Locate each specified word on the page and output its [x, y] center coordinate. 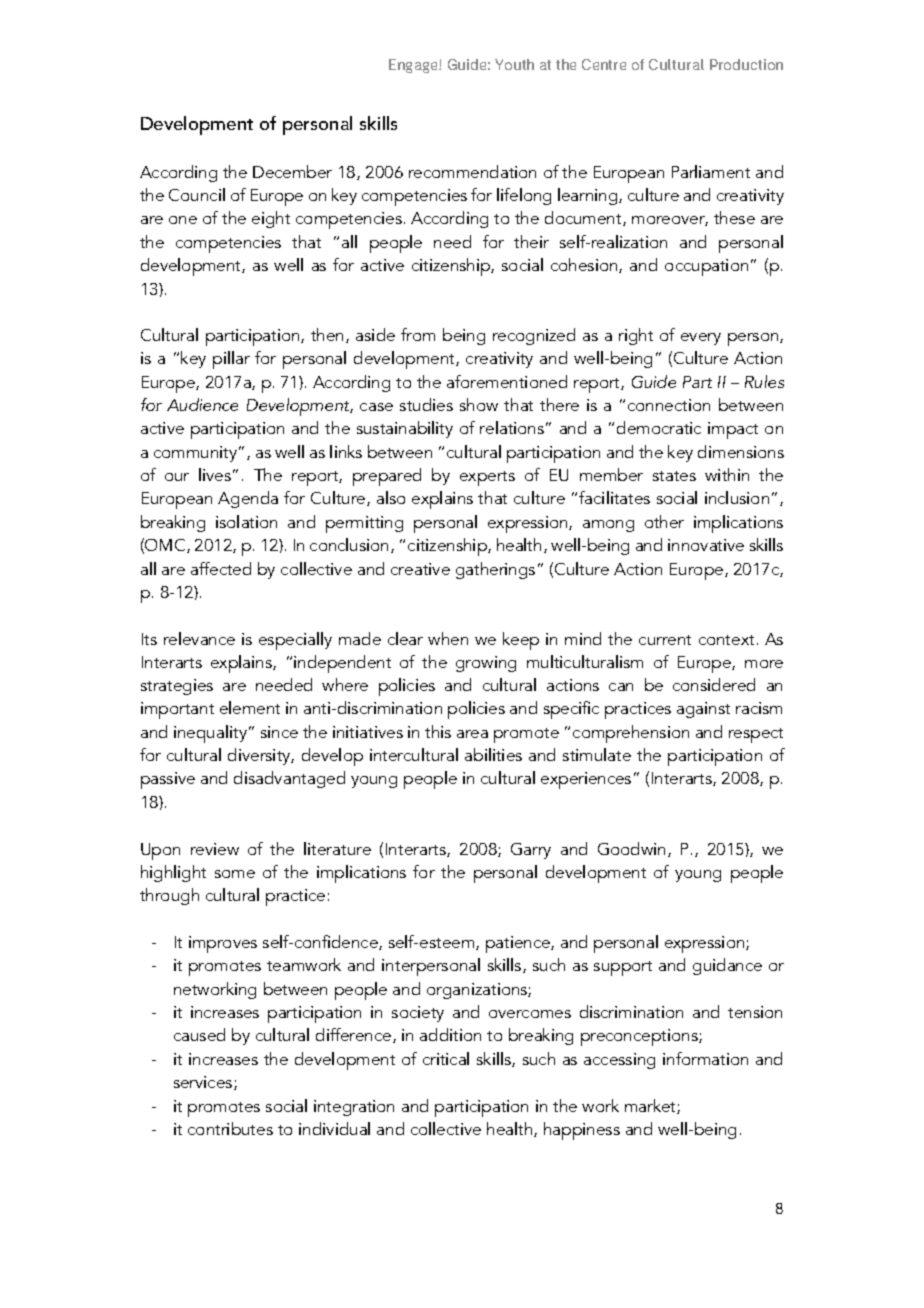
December [292, 171]
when [448, 638]
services [204, 1083]
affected [221, 568]
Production [746, 64]
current [665, 640]
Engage [414, 66]
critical [446, 1058]
